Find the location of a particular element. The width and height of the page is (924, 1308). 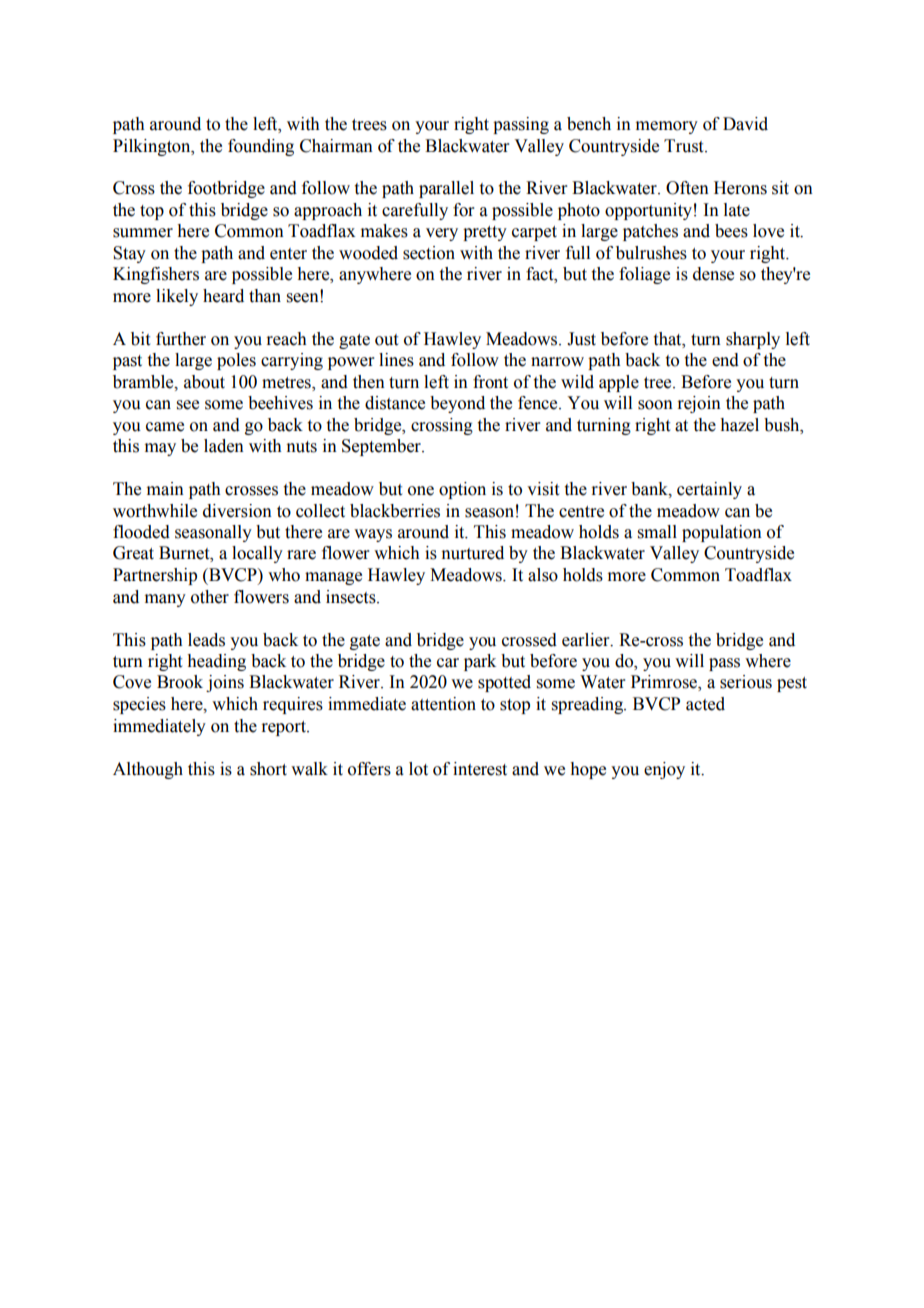

founding is located at coordinates (261, 147).
